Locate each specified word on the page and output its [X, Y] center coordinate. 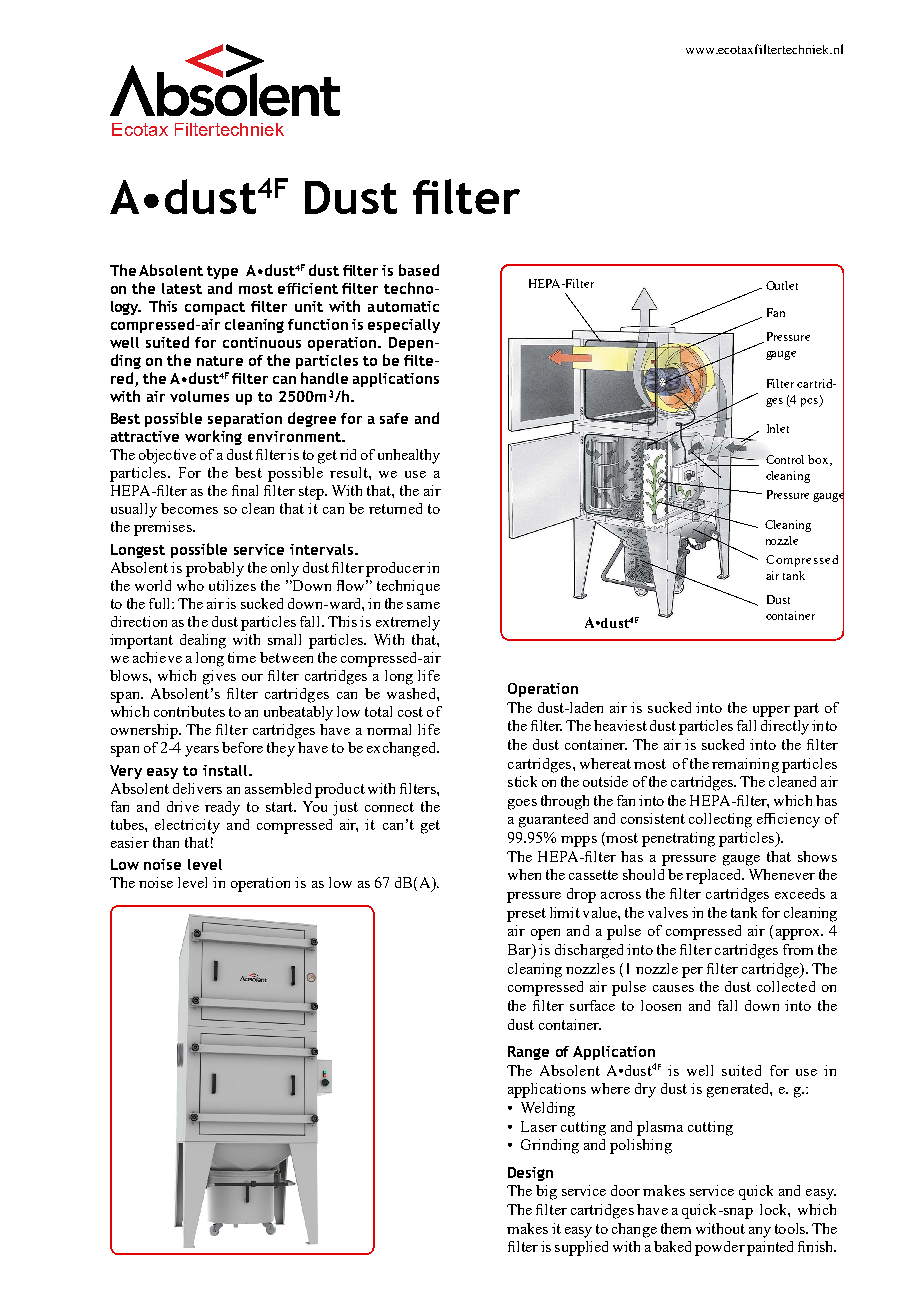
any [760, 1232]
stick [522, 781]
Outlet [782, 285]
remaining [745, 765]
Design [530, 1174]
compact [215, 308]
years [202, 751]
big [546, 1192]
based [419, 270]
